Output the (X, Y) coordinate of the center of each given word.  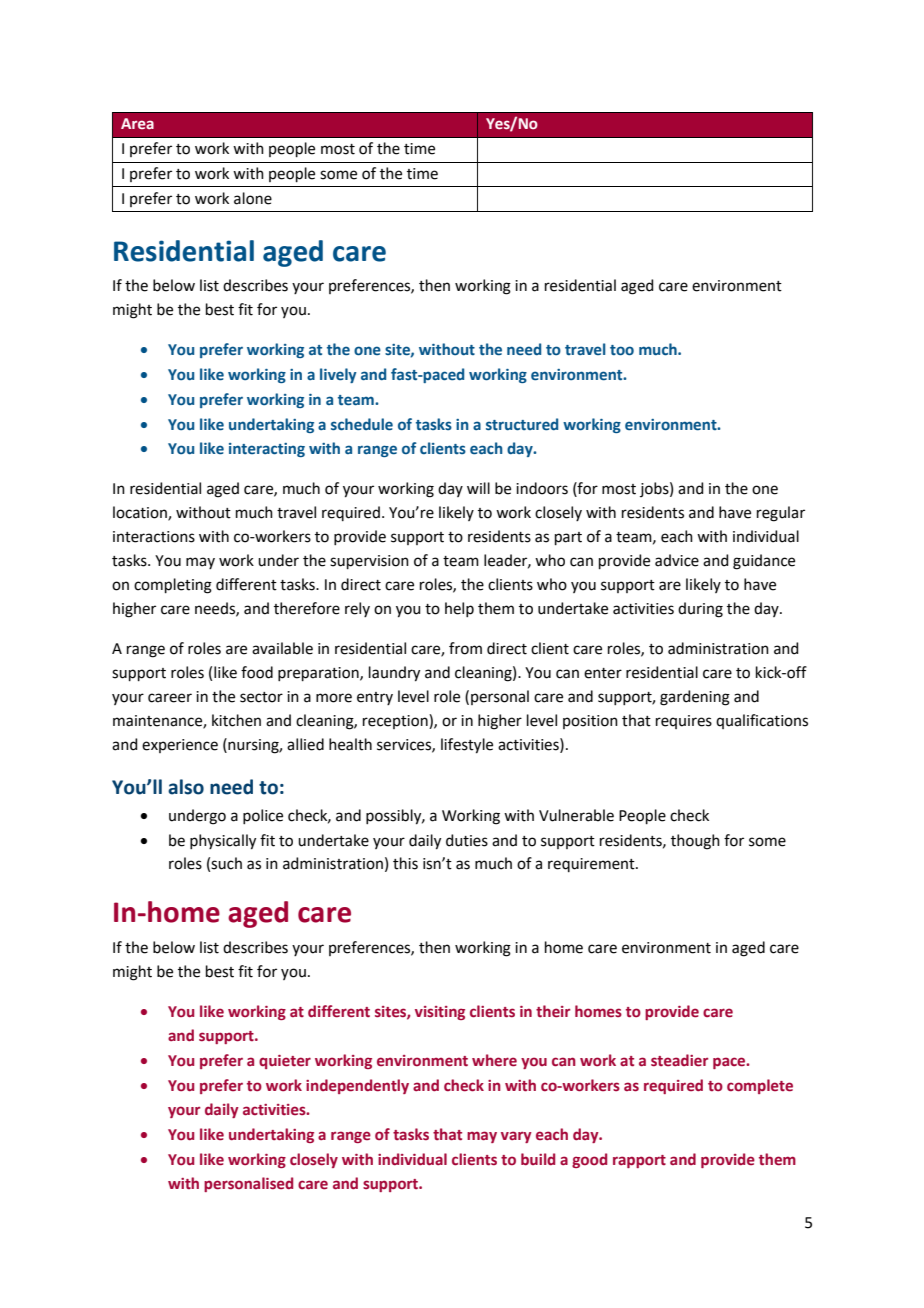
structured (522, 424)
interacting (267, 450)
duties (467, 840)
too (622, 350)
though (695, 842)
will (478, 488)
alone (253, 198)
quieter (285, 1062)
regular (781, 514)
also (186, 787)
